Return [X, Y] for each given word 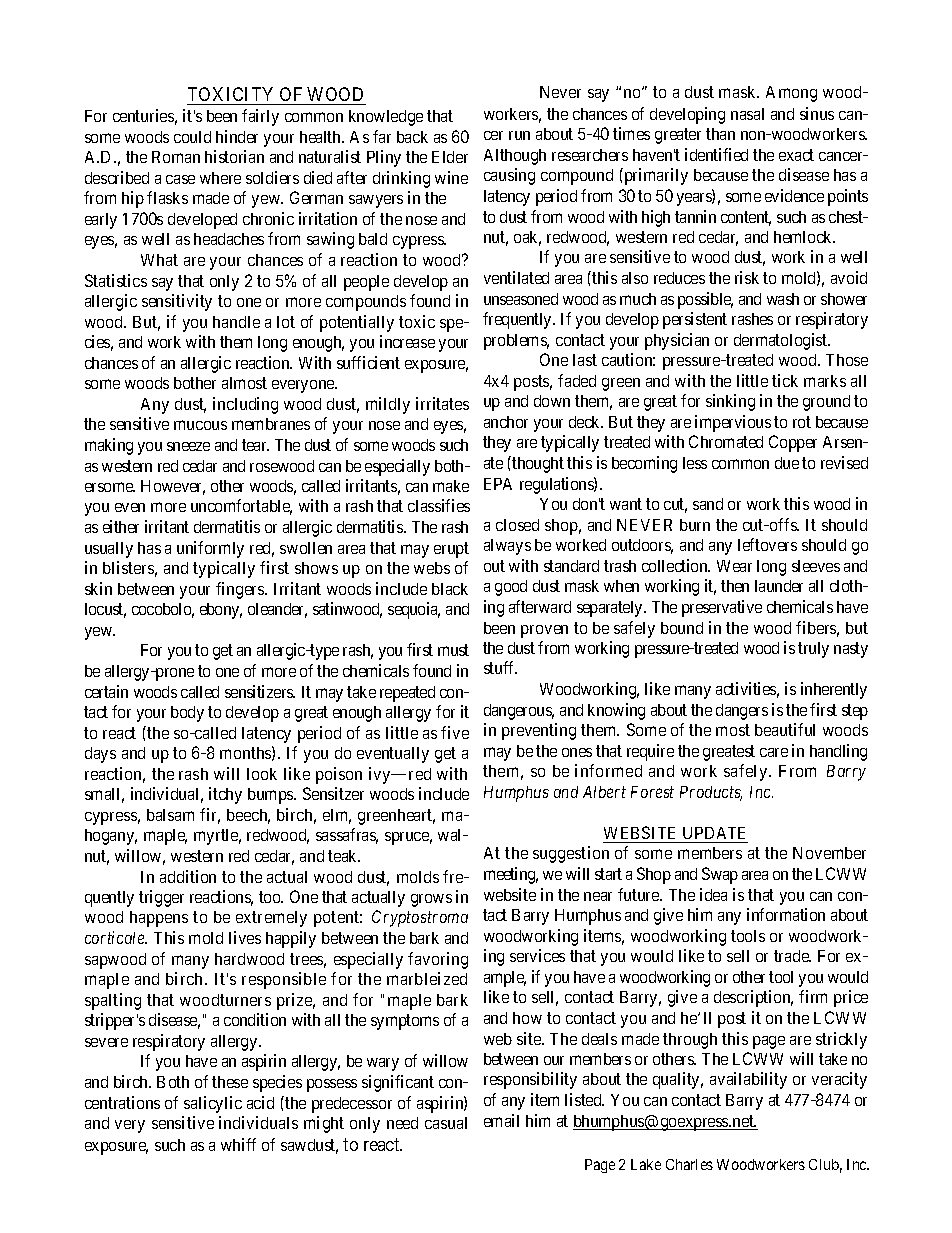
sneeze [188, 446]
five [455, 732]
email [501, 1120]
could [192, 137]
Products [711, 793]
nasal [747, 114]
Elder [450, 157]
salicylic [213, 1104]
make [451, 486]
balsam [170, 815]
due [787, 463]
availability [748, 1080]
